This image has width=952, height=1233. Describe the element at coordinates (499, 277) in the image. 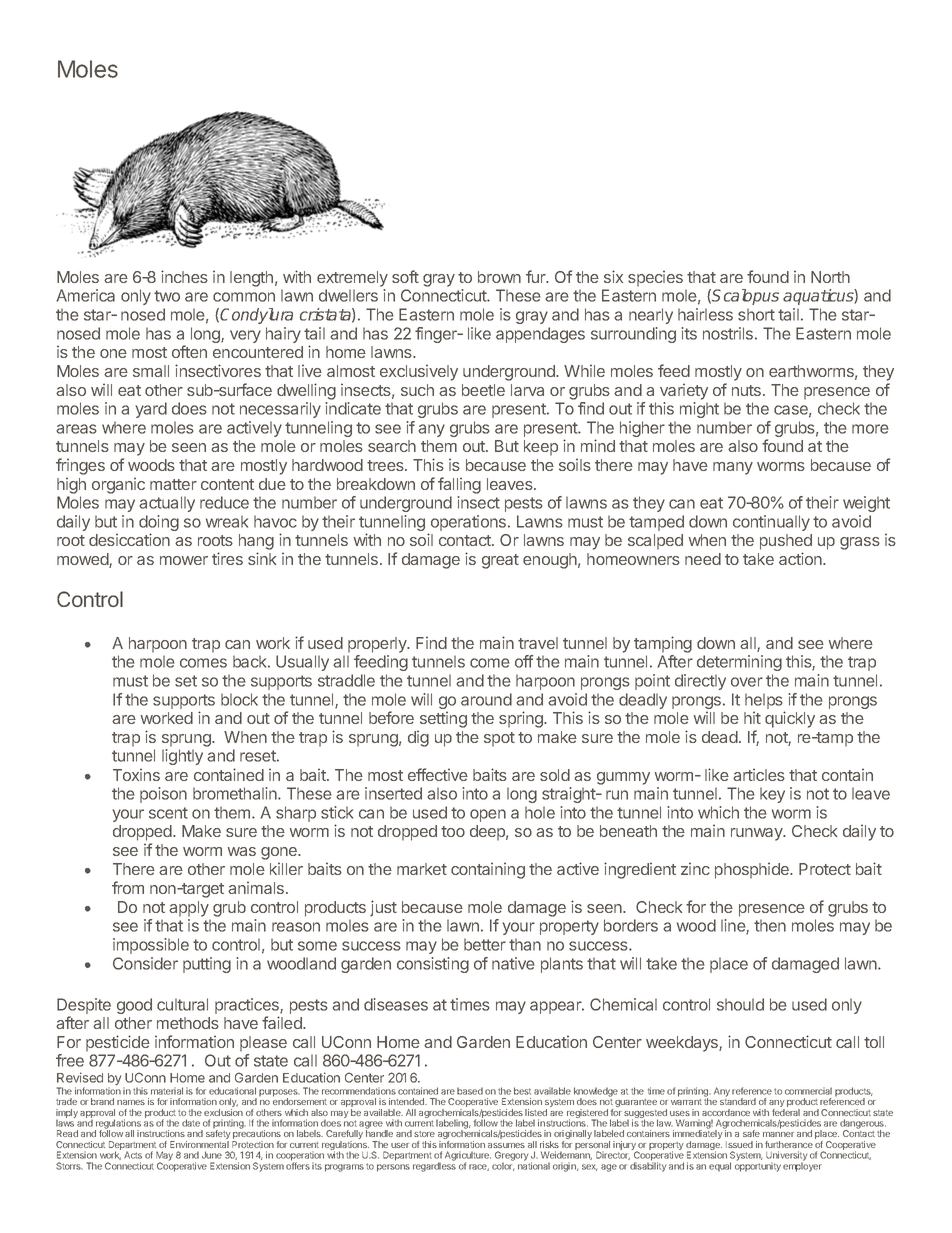

I see `brown` at that location.
